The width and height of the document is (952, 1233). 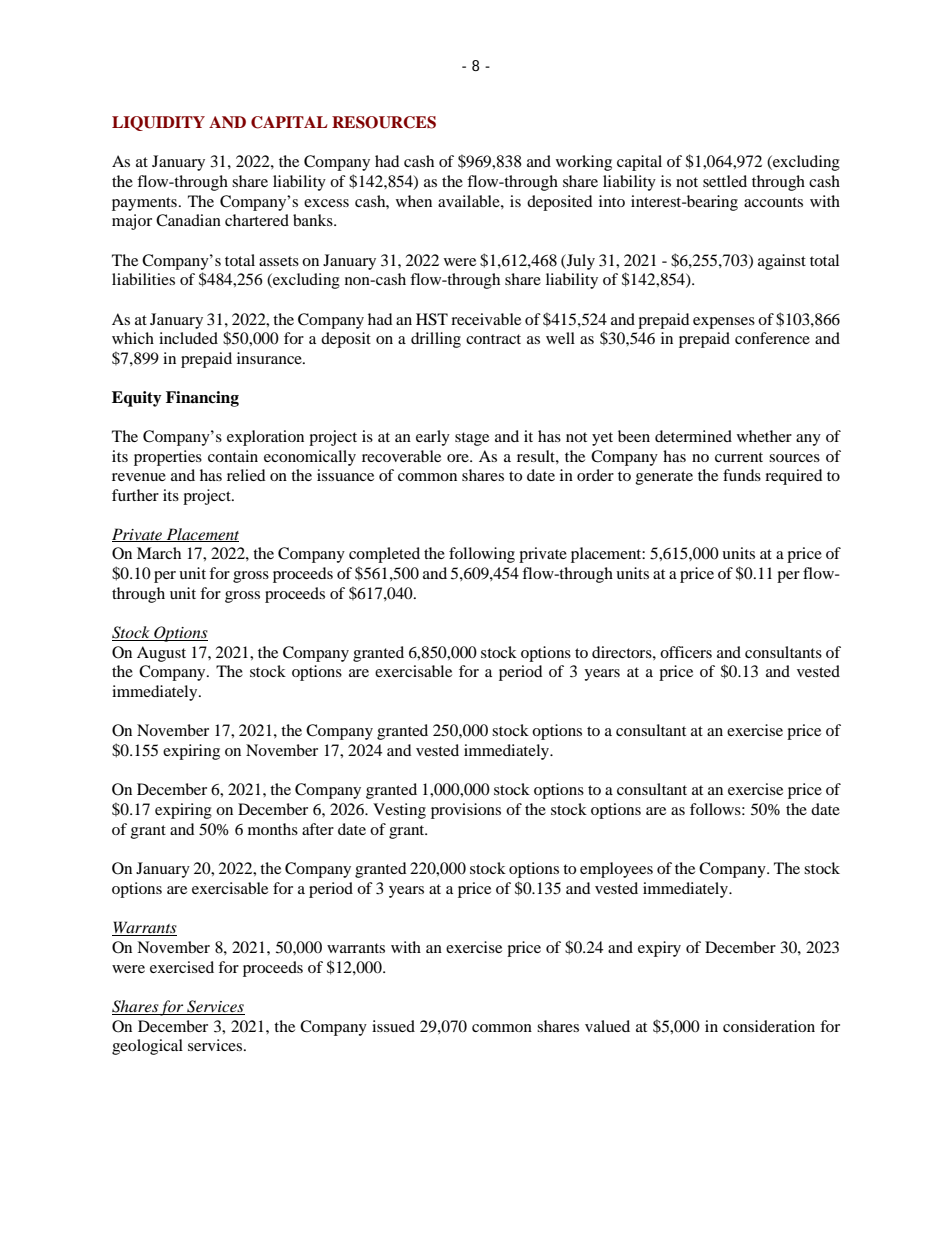 What do you see at coordinates (686, 652) in the document?
I see `officers` at bounding box center [686, 652].
